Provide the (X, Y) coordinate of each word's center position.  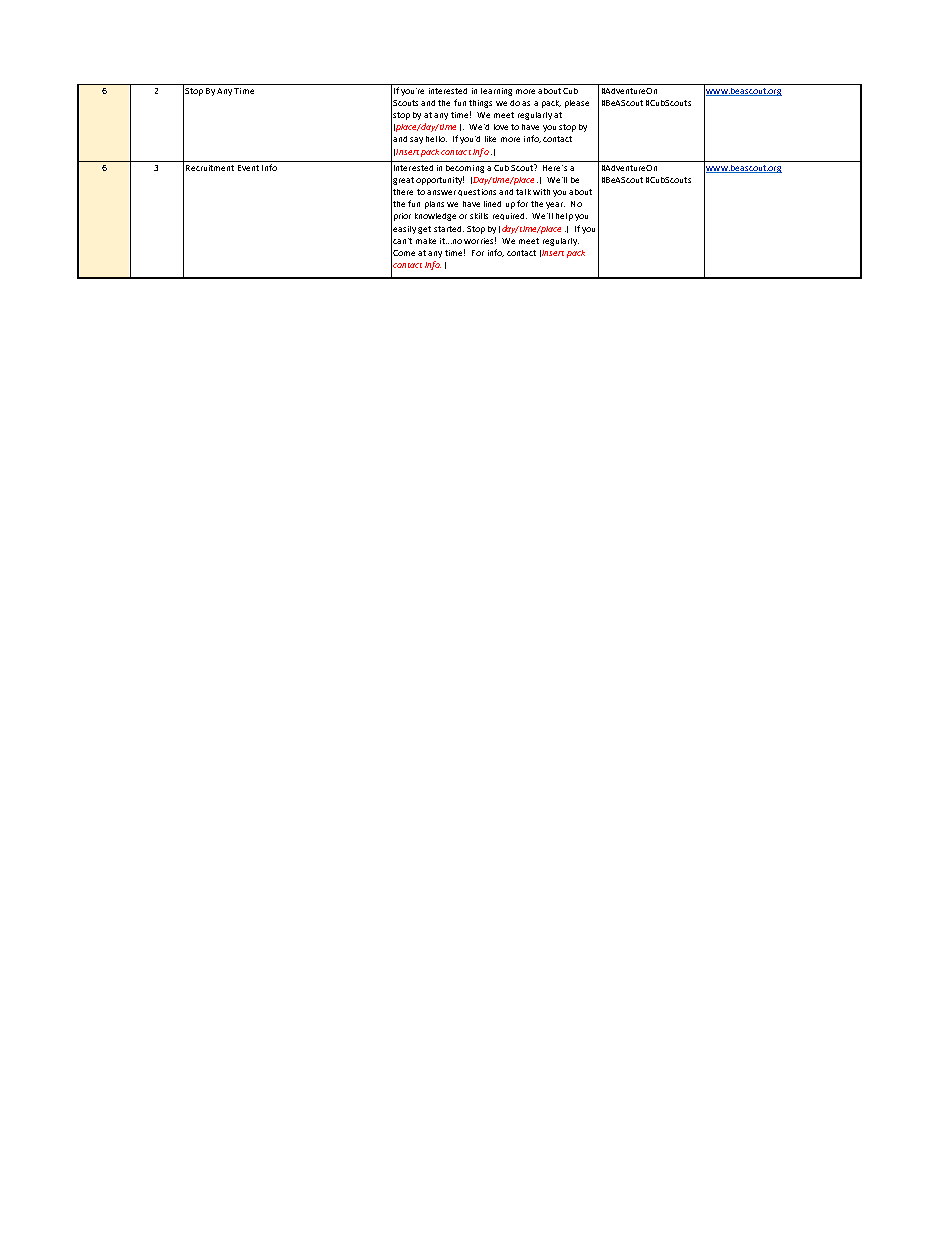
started (449, 229)
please (577, 104)
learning (496, 92)
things (480, 104)
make (426, 241)
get (424, 230)
